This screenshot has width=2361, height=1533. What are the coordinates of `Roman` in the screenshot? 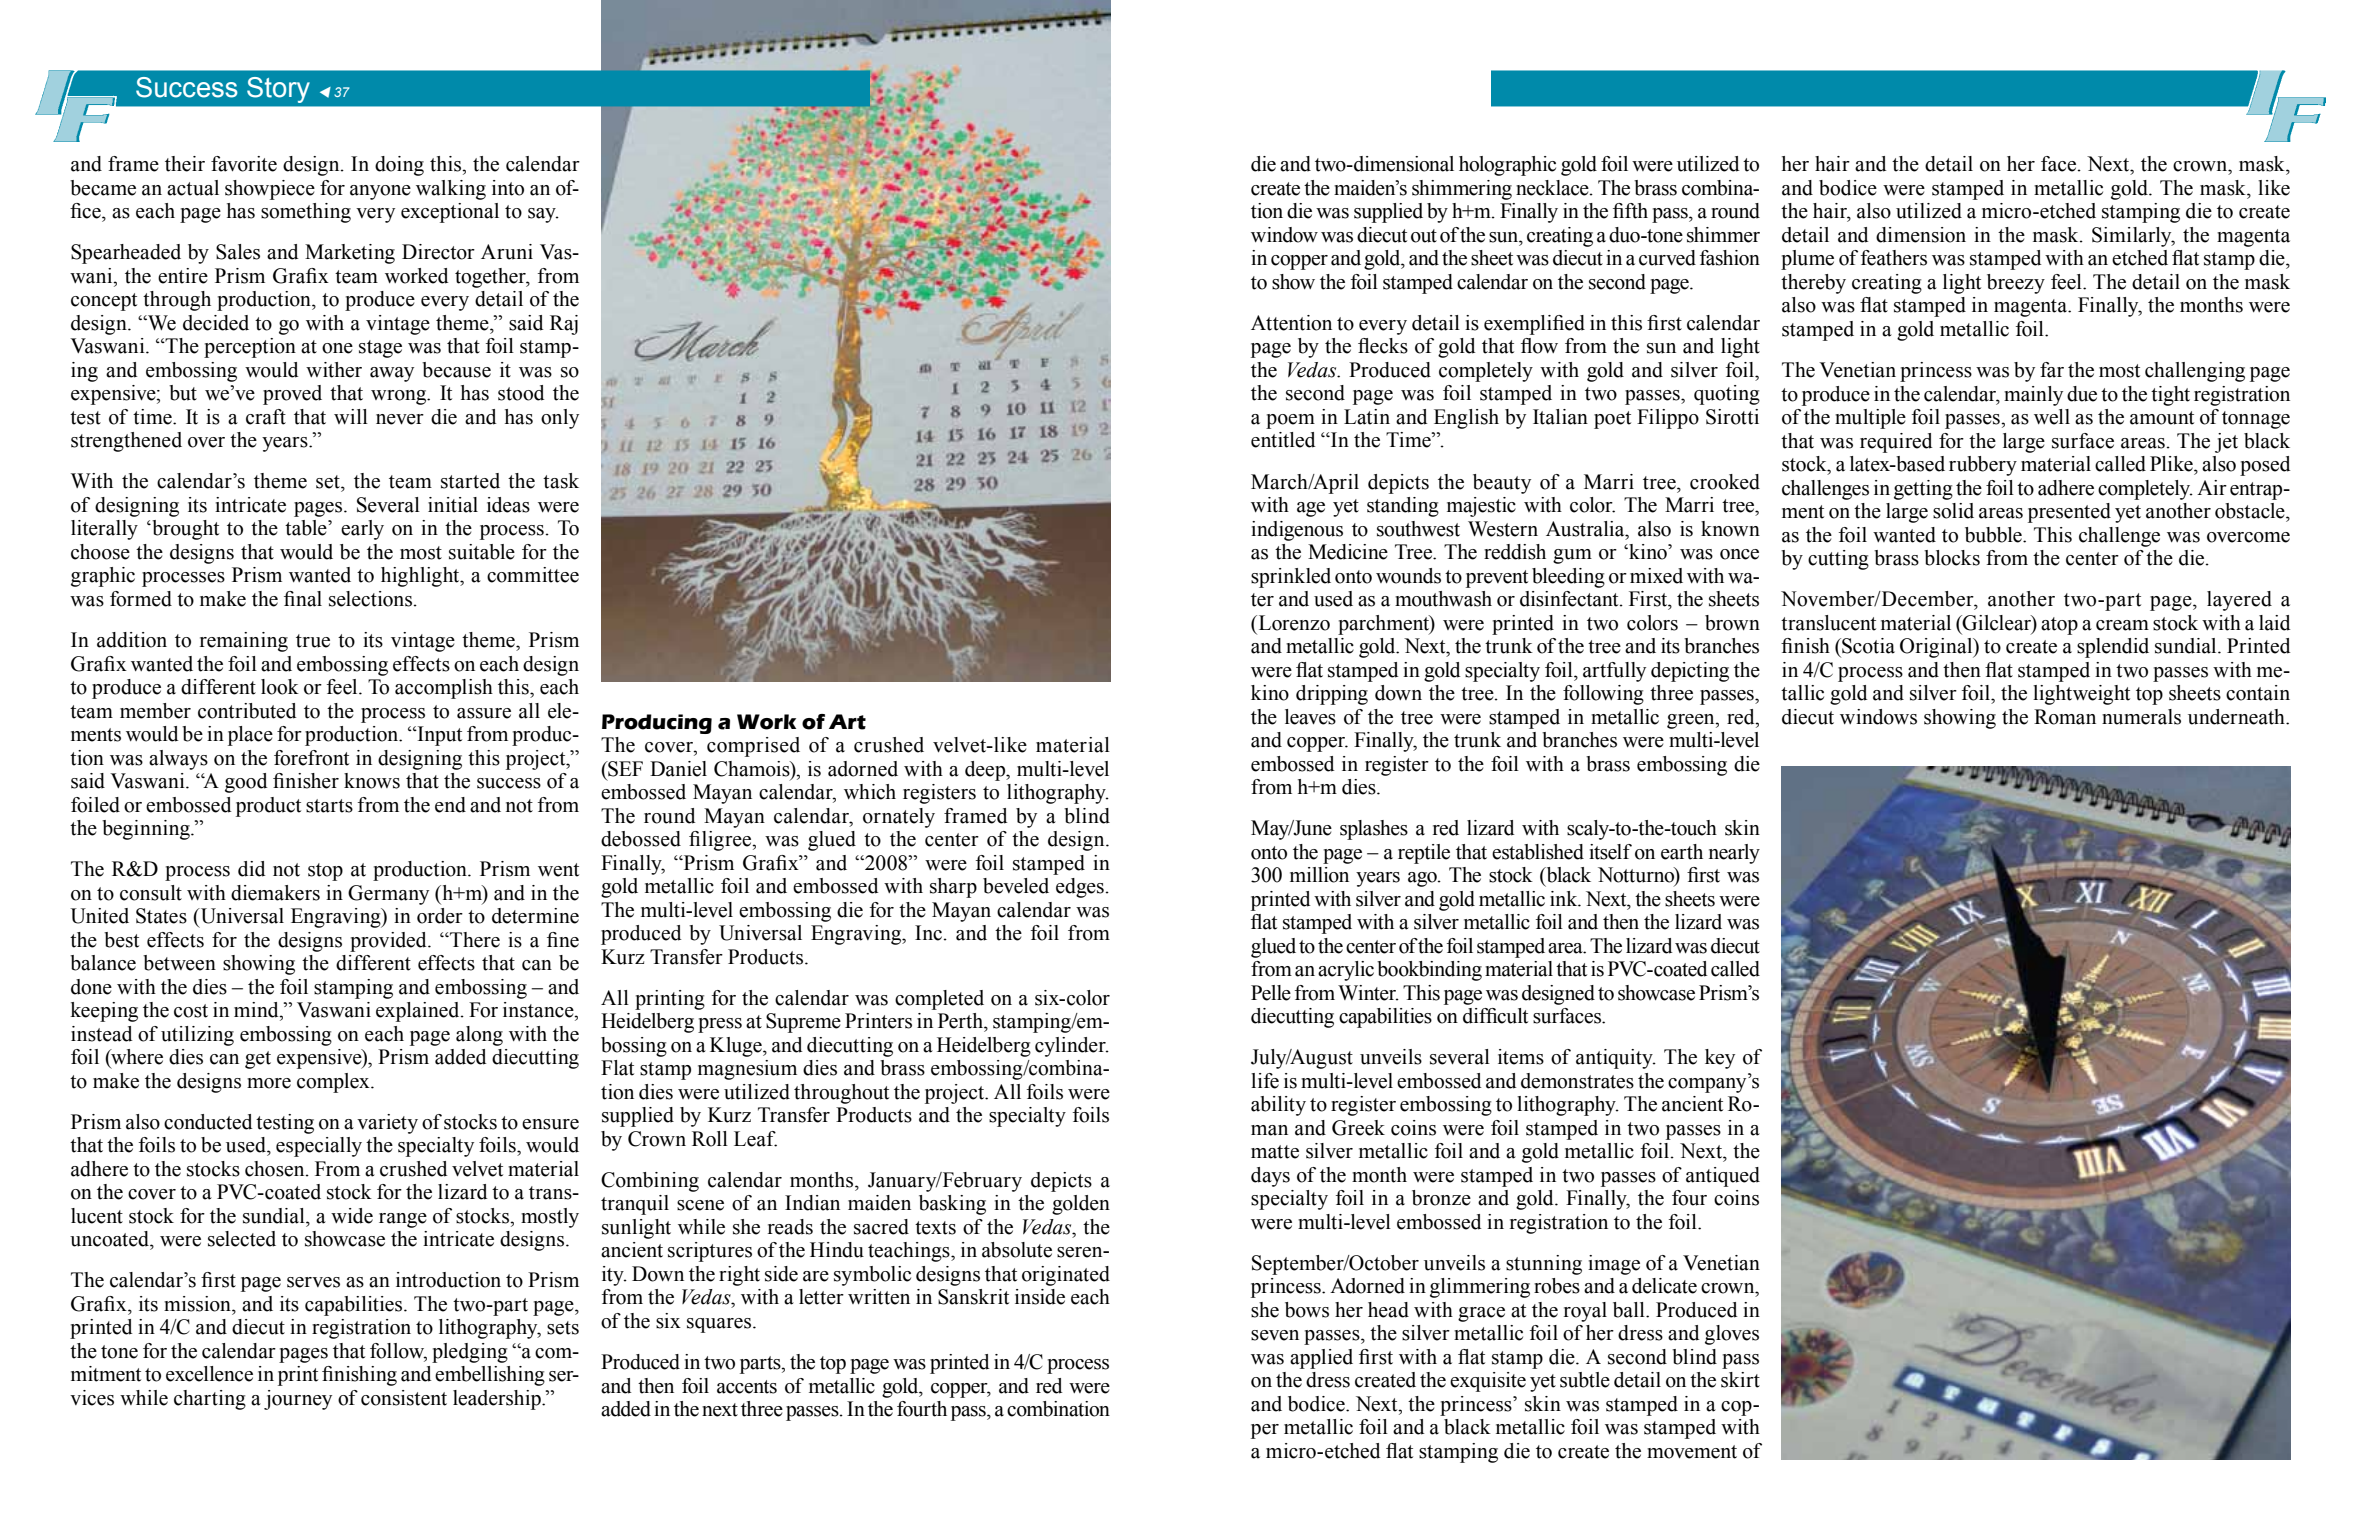 It's located at (2065, 717).
